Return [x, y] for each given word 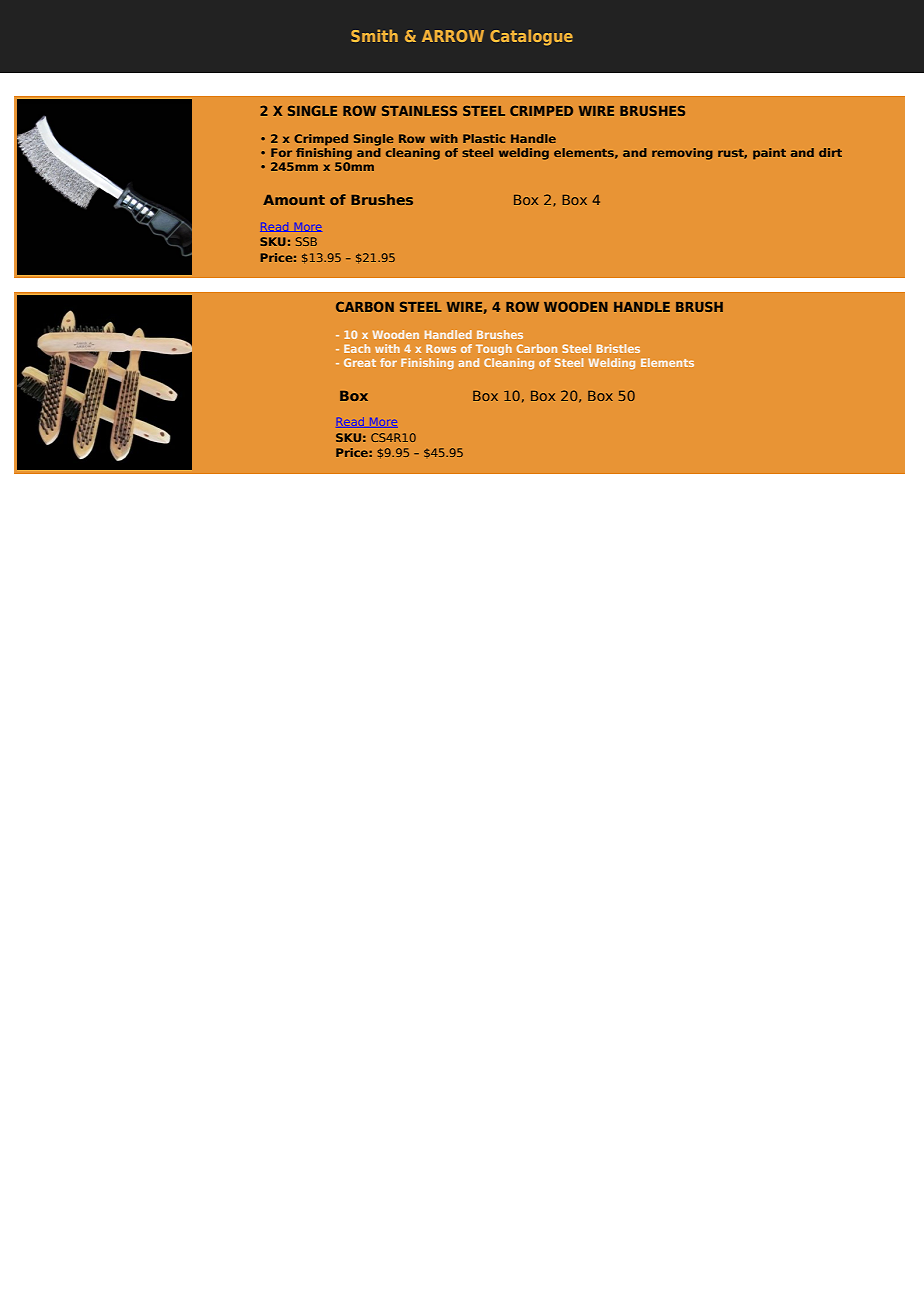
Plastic [484, 138]
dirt [830, 152]
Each [357, 348]
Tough [494, 350]
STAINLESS [419, 110]
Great [360, 362]
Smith [374, 35]
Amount [294, 200]
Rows [441, 348]
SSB [306, 241]
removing [682, 154]
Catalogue [531, 37]
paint [769, 154]
